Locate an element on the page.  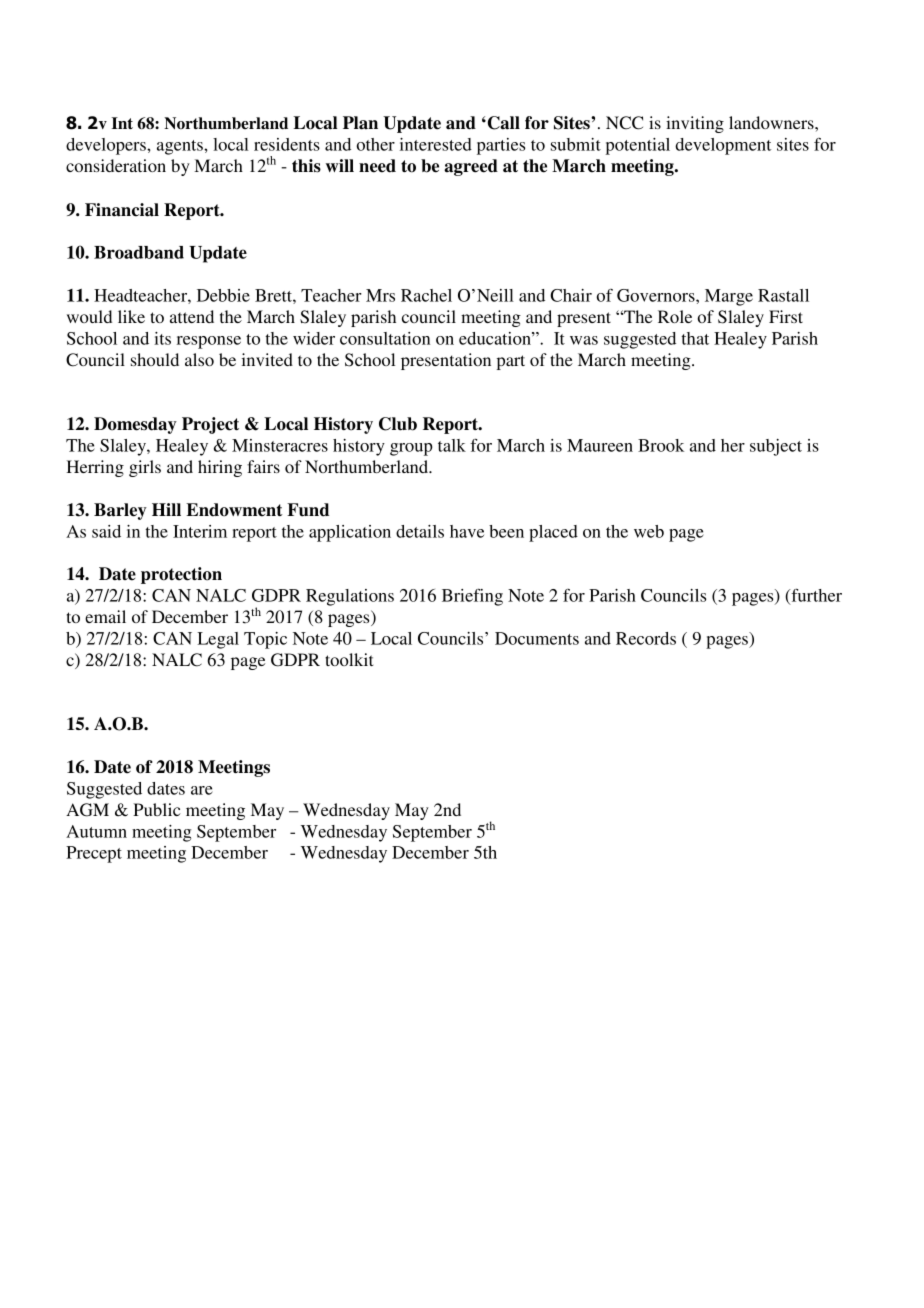
agents is located at coordinates (181, 147).
